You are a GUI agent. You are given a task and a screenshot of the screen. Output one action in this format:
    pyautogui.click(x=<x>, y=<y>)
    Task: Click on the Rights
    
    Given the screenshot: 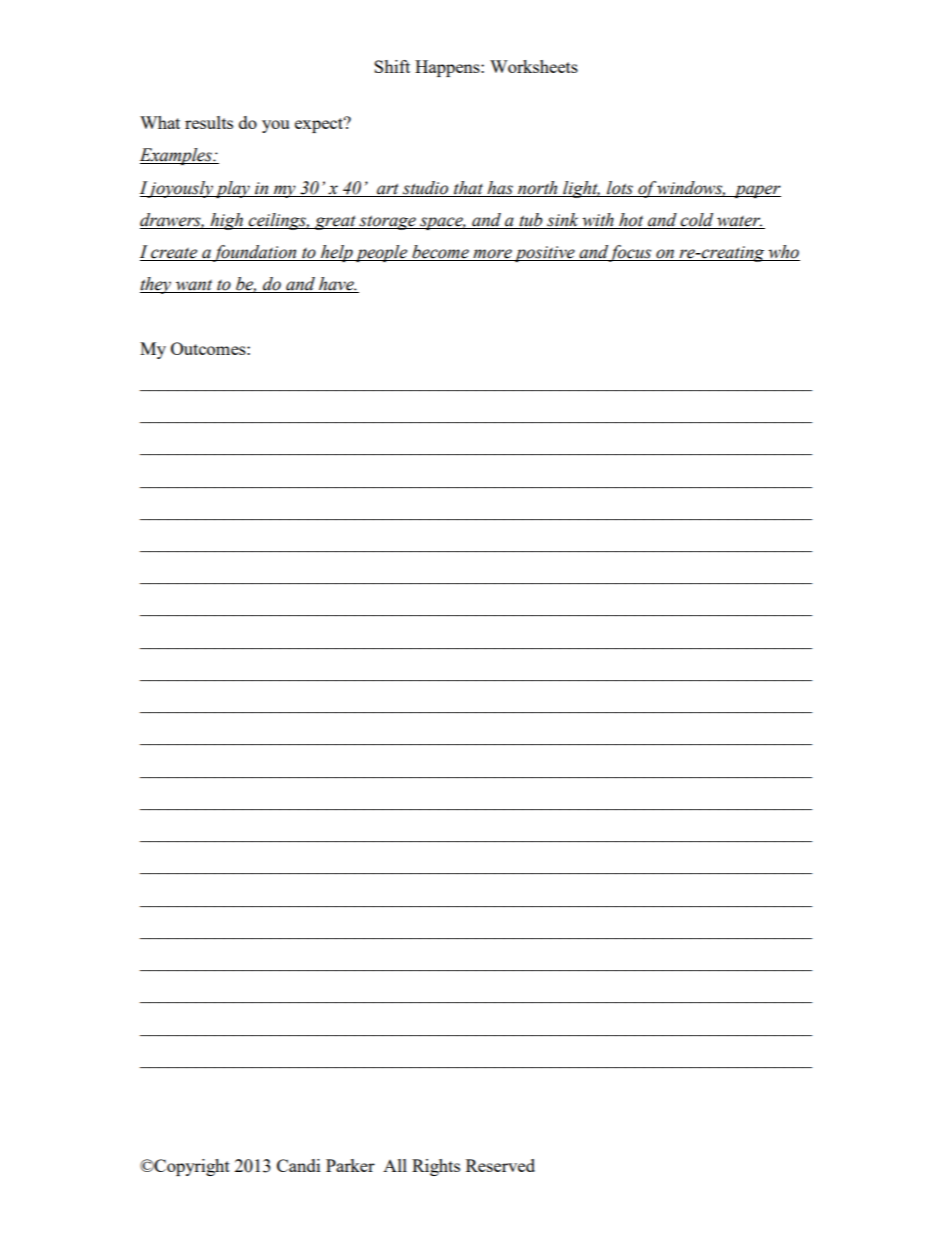 What is the action you would take?
    pyautogui.click(x=436, y=1167)
